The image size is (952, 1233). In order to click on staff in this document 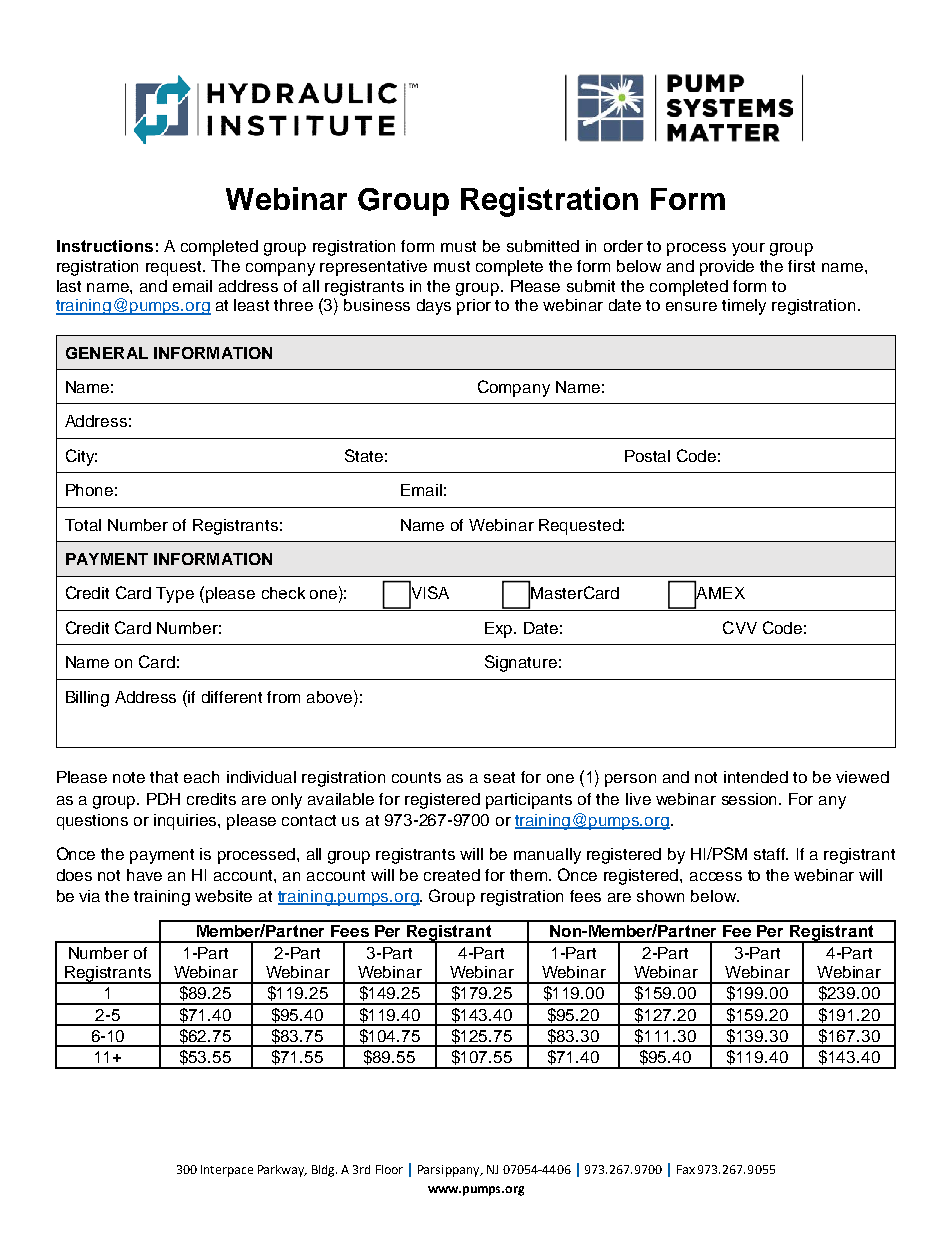, I will do `click(771, 854)`.
